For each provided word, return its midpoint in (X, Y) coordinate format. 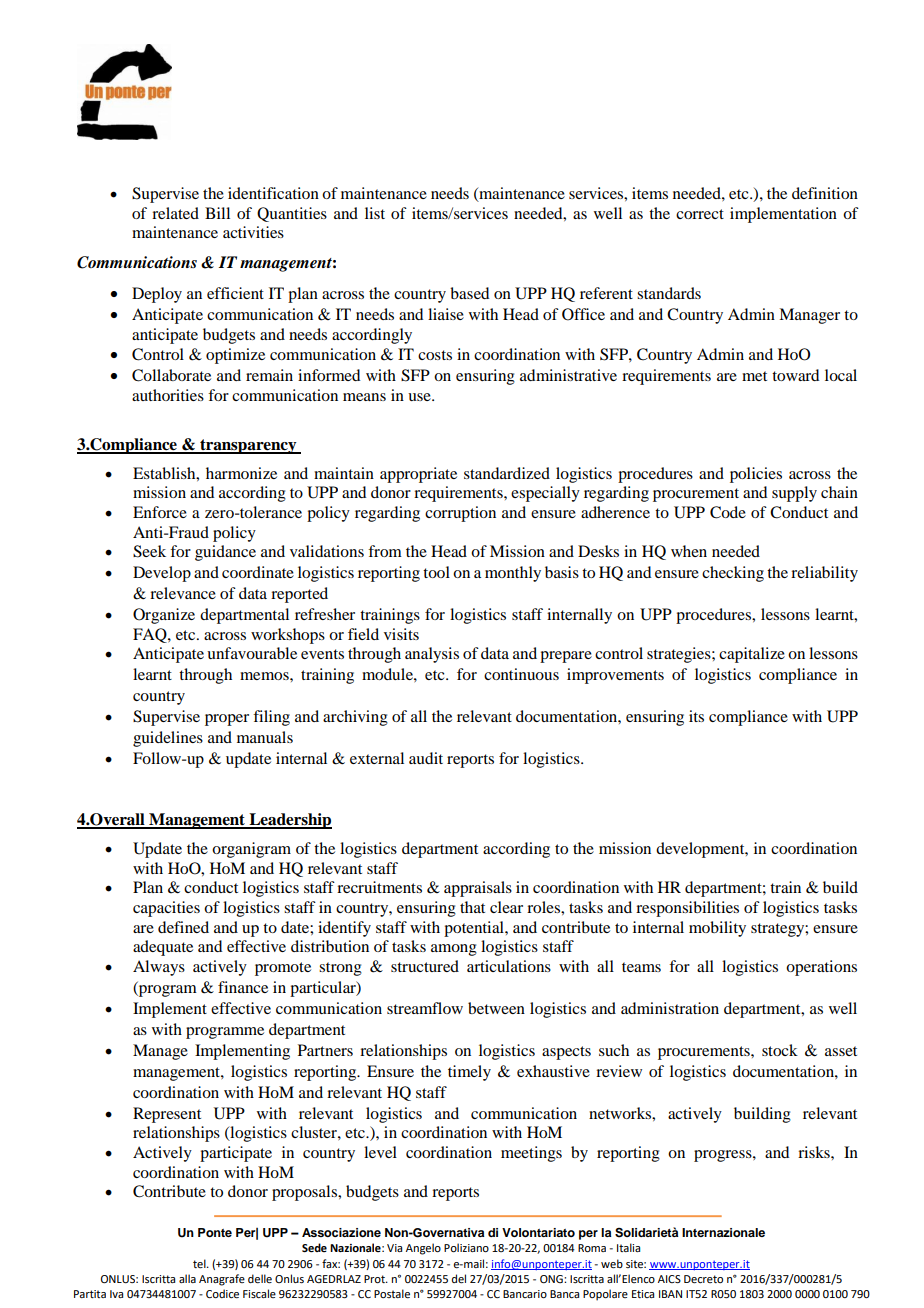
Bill (217, 213)
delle (260, 1278)
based (469, 293)
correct (700, 214)
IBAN (670, 1294)
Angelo (423, 1249)
